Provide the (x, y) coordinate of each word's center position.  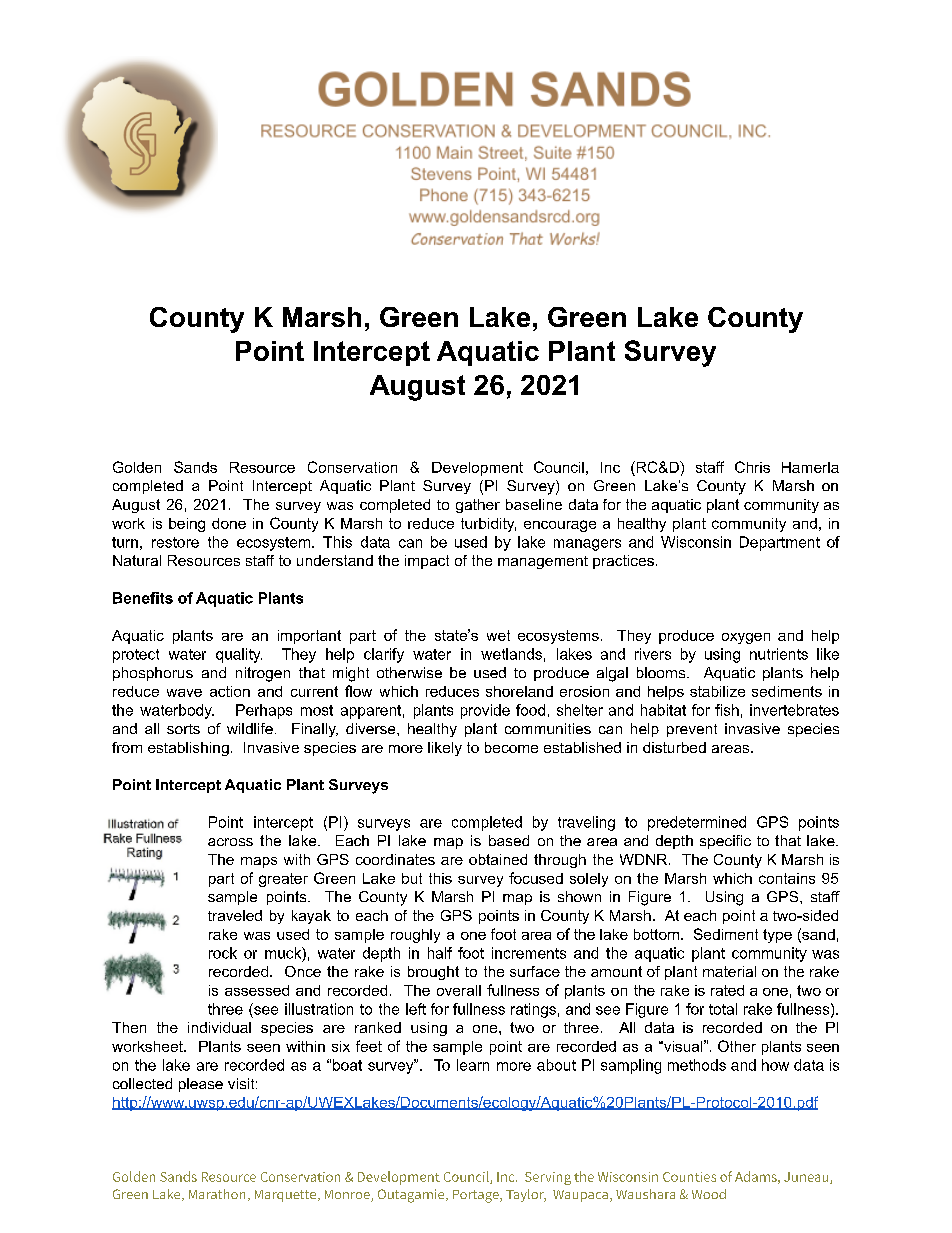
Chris (752, 467)
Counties (689, 1177)
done (229, 523)
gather (478, 506)
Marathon (217, 1194)
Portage (477, 1196)
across (230, 842)
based (509, 840)
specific (725, 842)
